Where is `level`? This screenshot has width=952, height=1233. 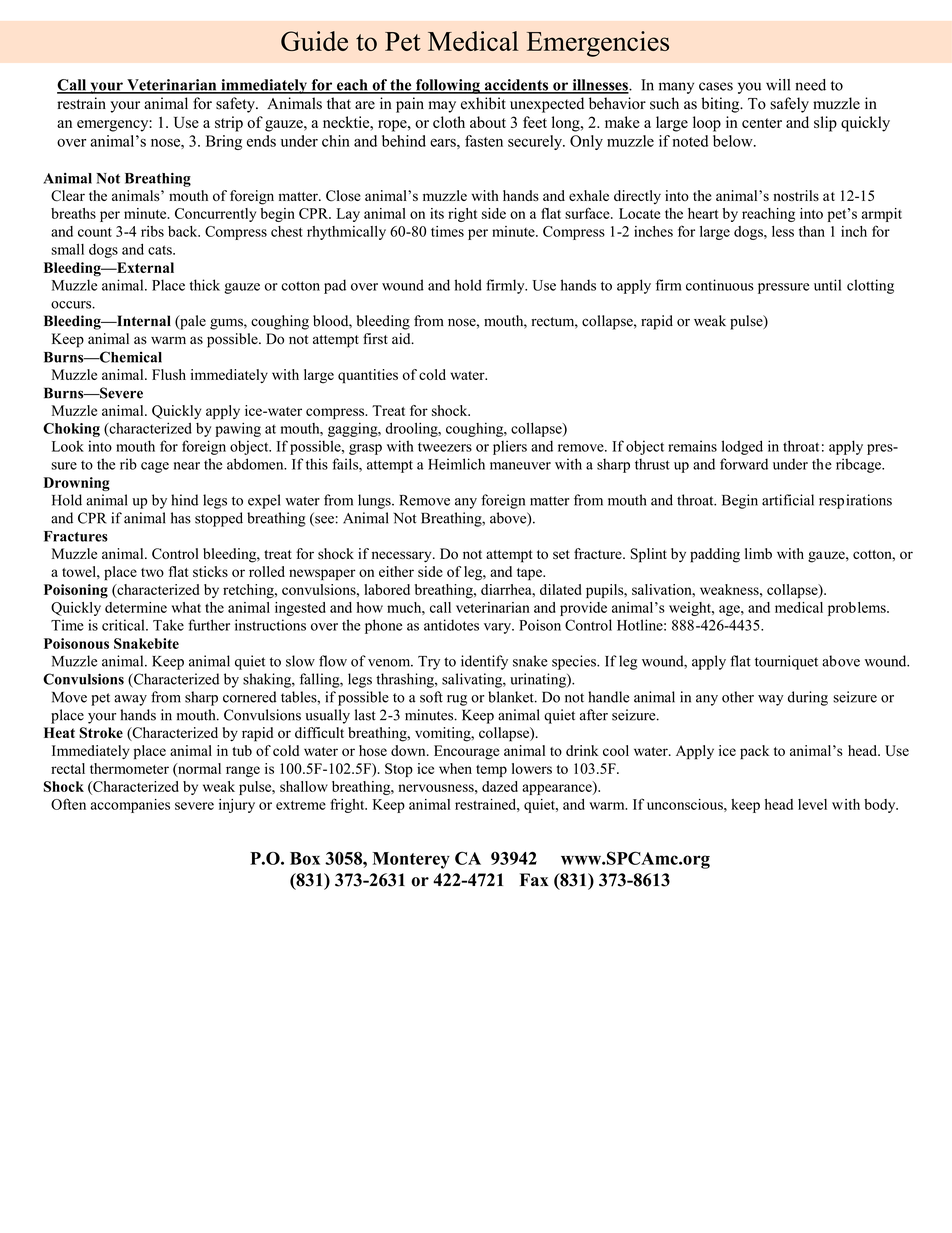 level is located at coordinates (812, 804).
